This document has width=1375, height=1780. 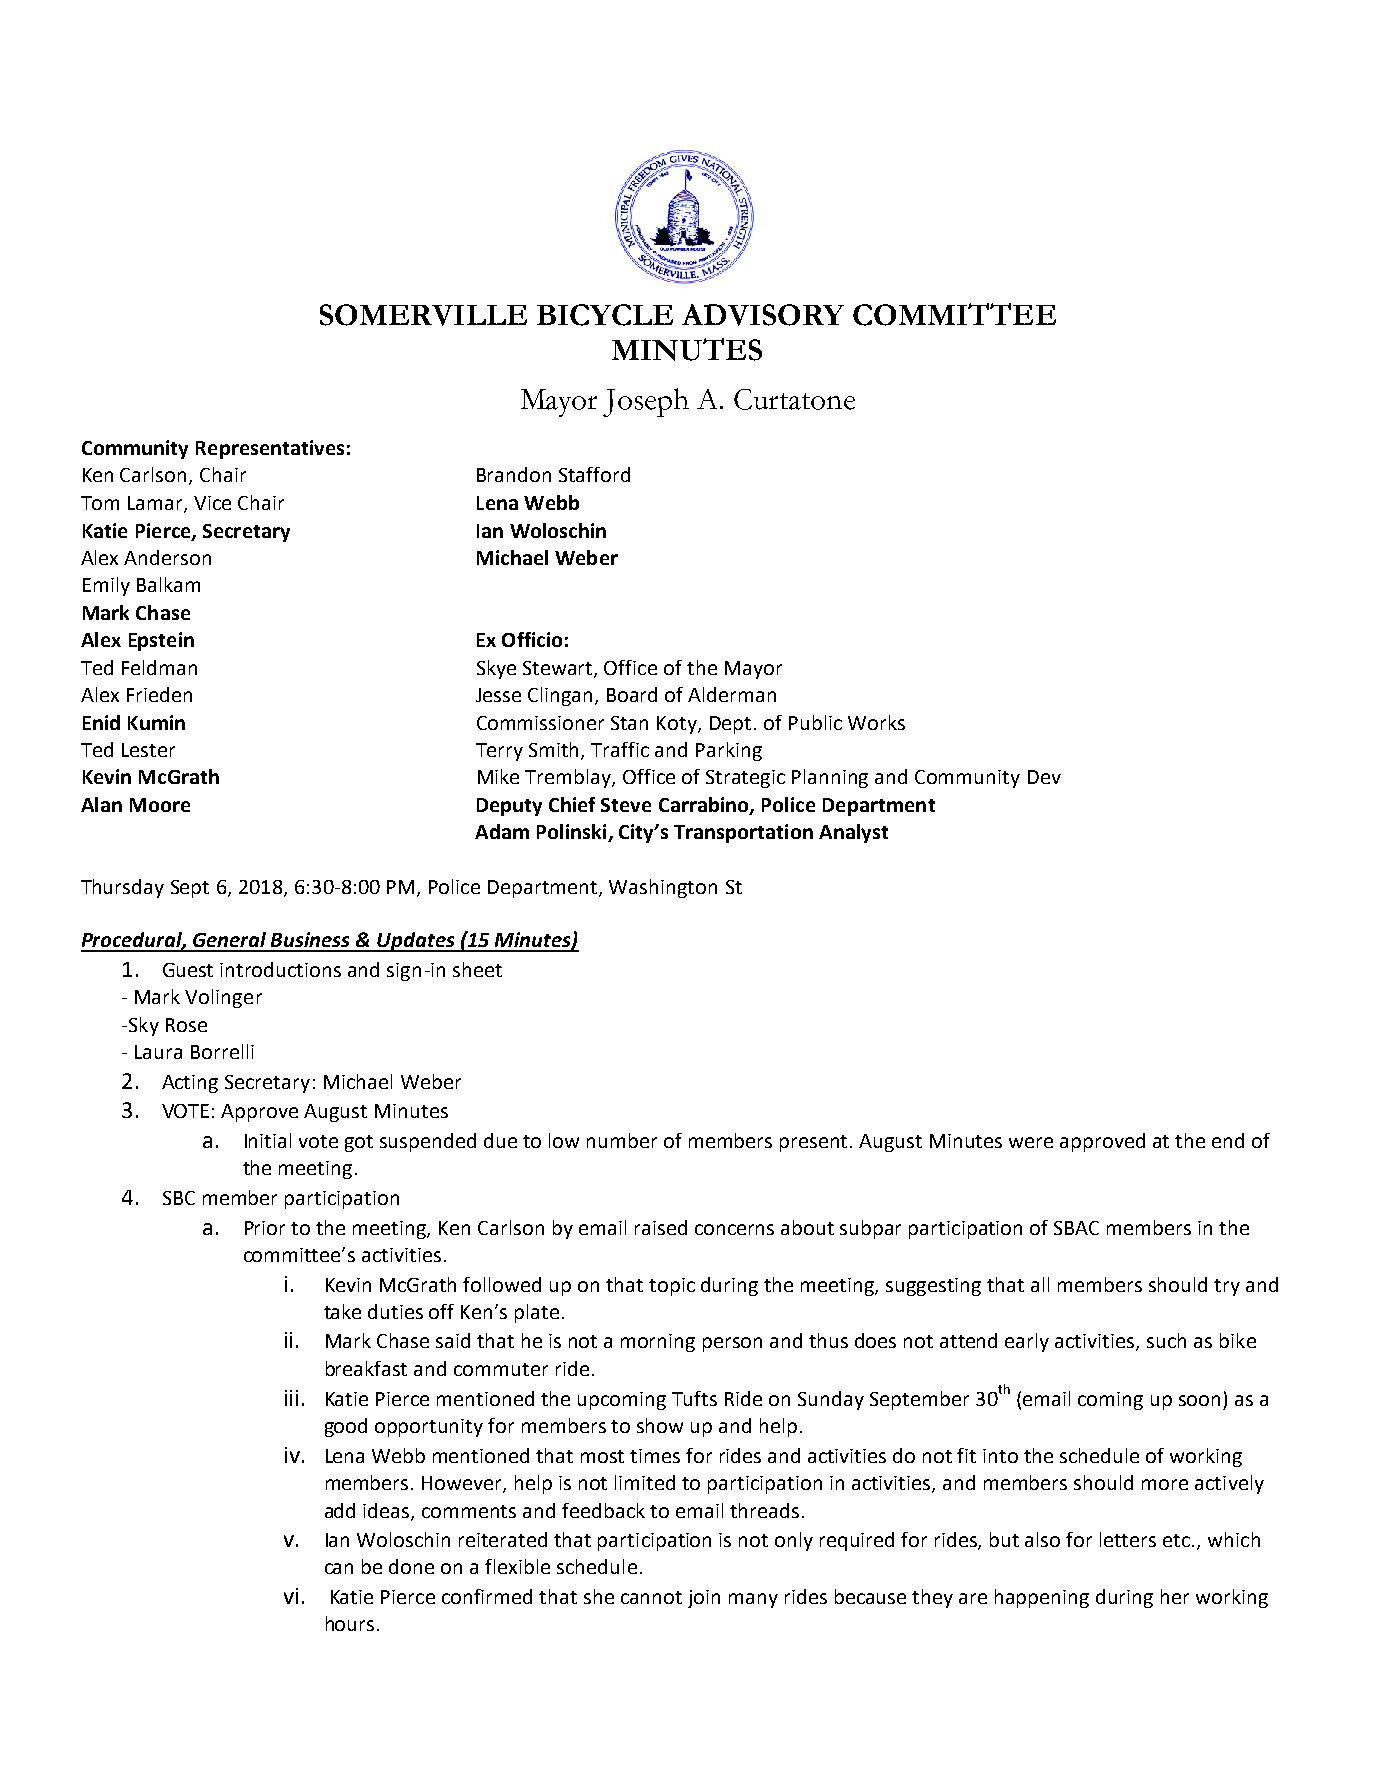 What do you see at coordinates (268, 1140) in the document?
I see `Initial` at bounding box center [268, 1140].
